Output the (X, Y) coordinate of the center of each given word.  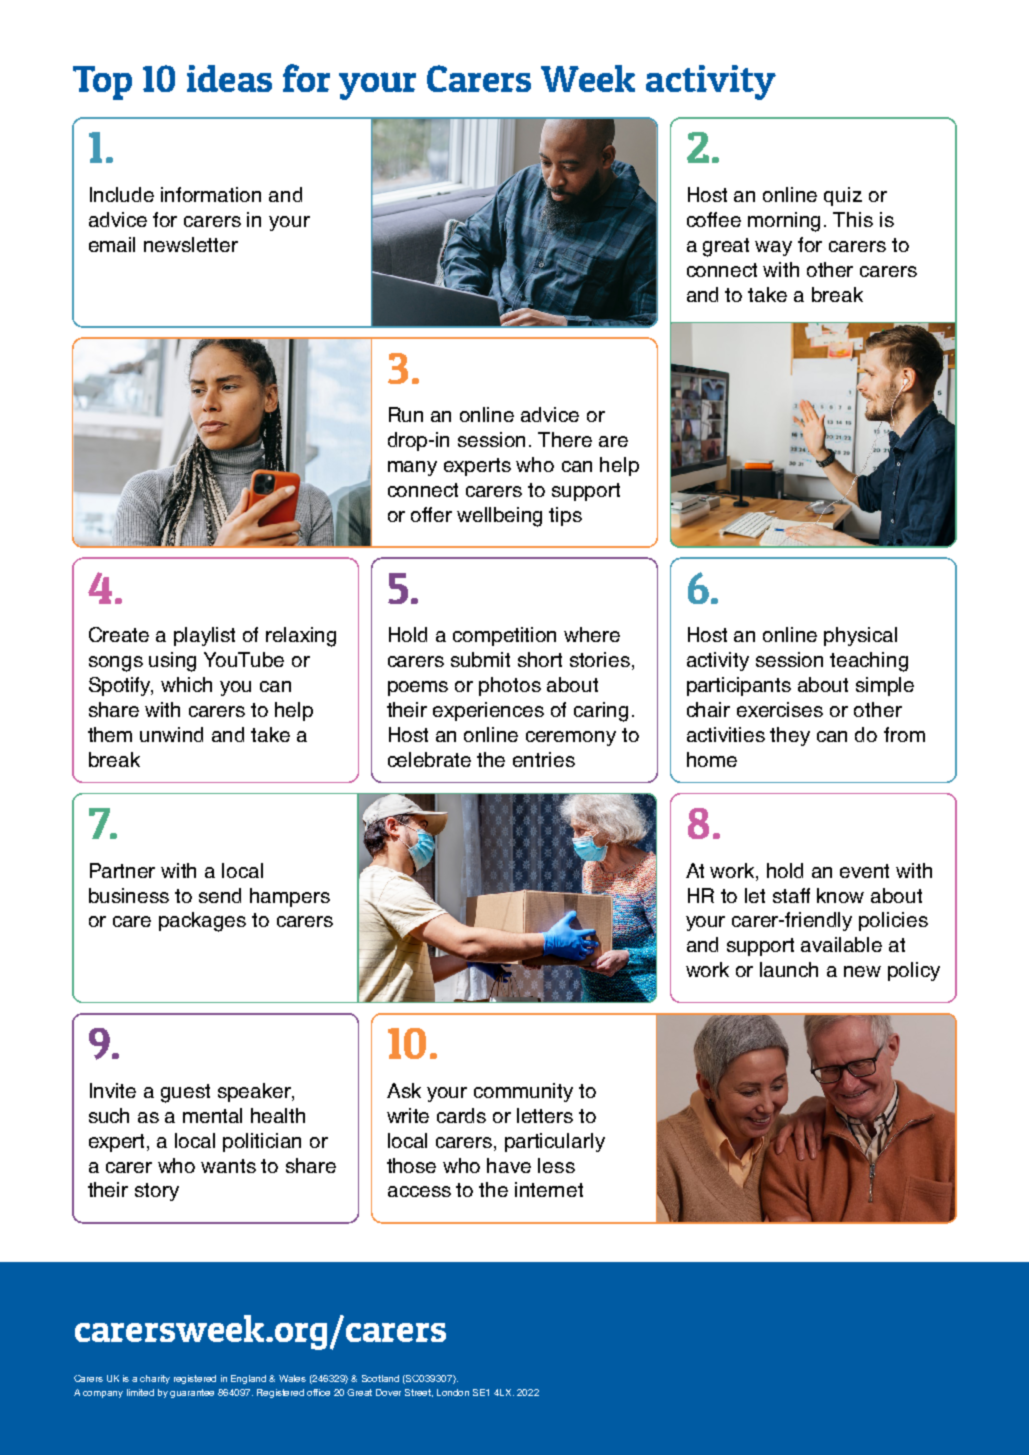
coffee (714, 219)
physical (860, 636)
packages (202, 922)
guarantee (192, 1393)
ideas (229, 78)
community (523, 1092)
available (841, 944)
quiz (843, 196)
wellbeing (499, 517)
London (453, 1392)
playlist (204, 636)
